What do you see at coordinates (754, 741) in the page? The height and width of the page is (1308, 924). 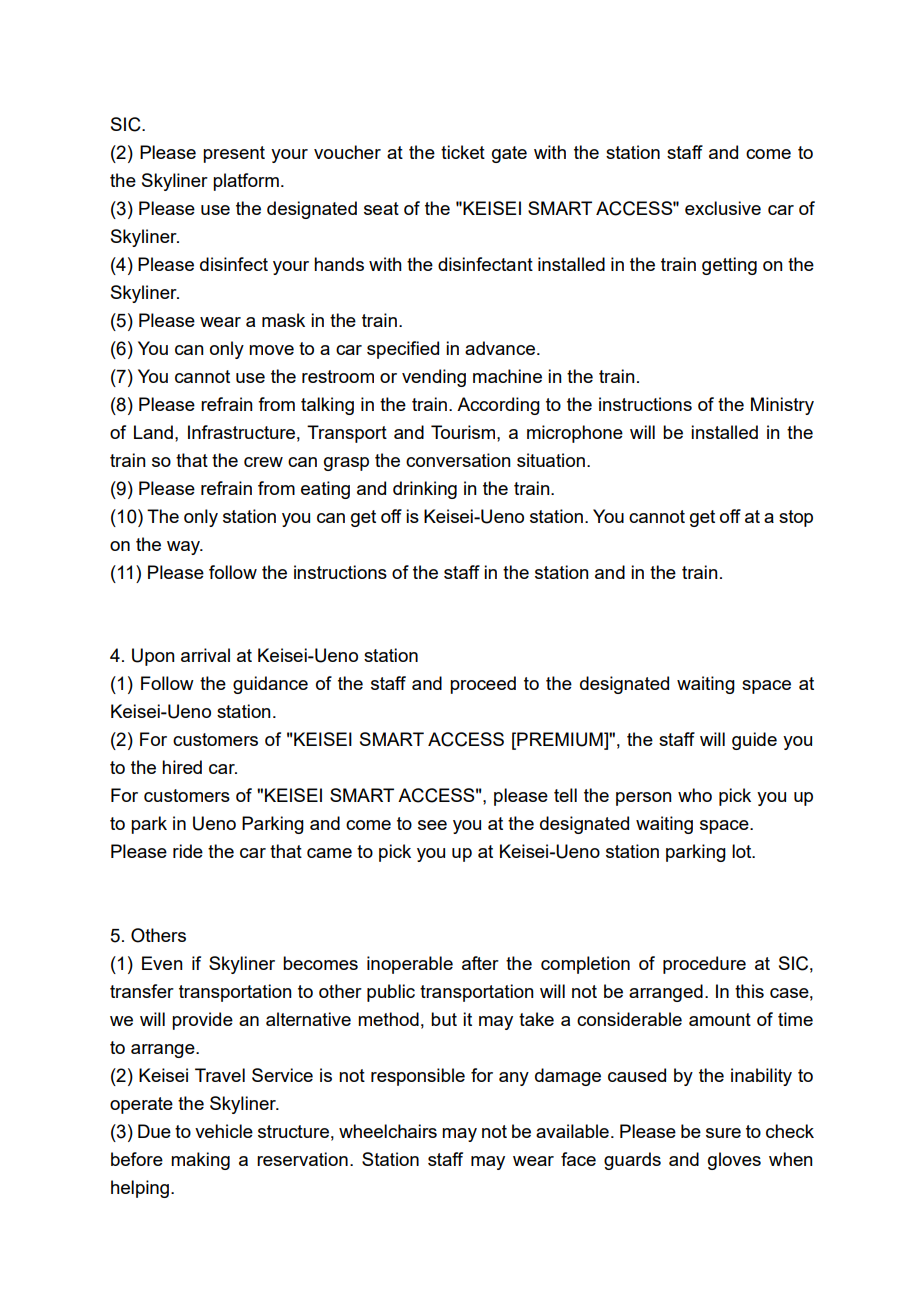 I see `guide` at bounding box center [754, 741].
